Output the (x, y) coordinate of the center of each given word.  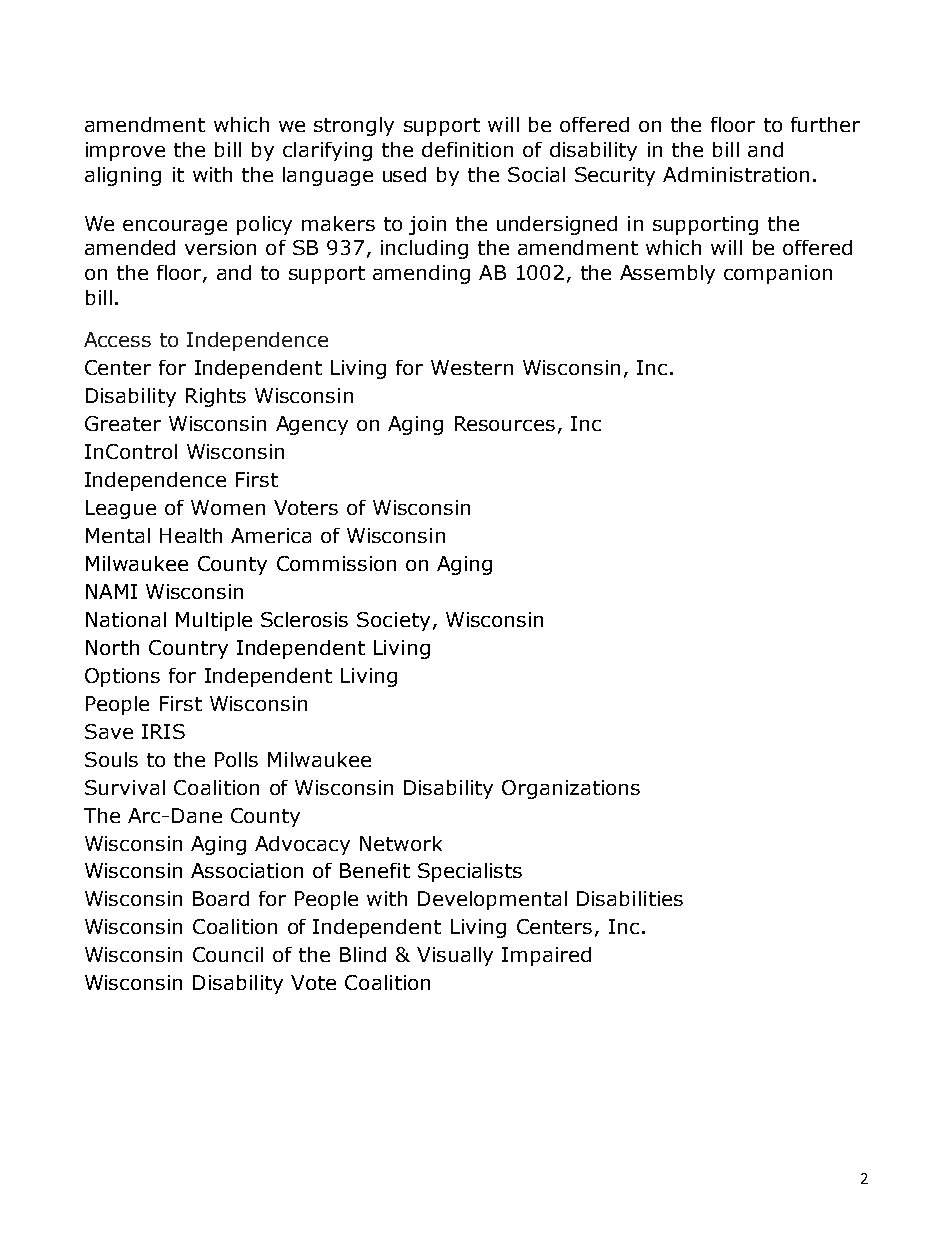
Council (228, 954)
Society (393, 621)
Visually (455, 956)
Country (188, 649)
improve (125, 151)
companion (778, 274)
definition (467, 149)
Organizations (571, 789)
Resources (505, 423)
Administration (736, 174)
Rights (216, 397)
